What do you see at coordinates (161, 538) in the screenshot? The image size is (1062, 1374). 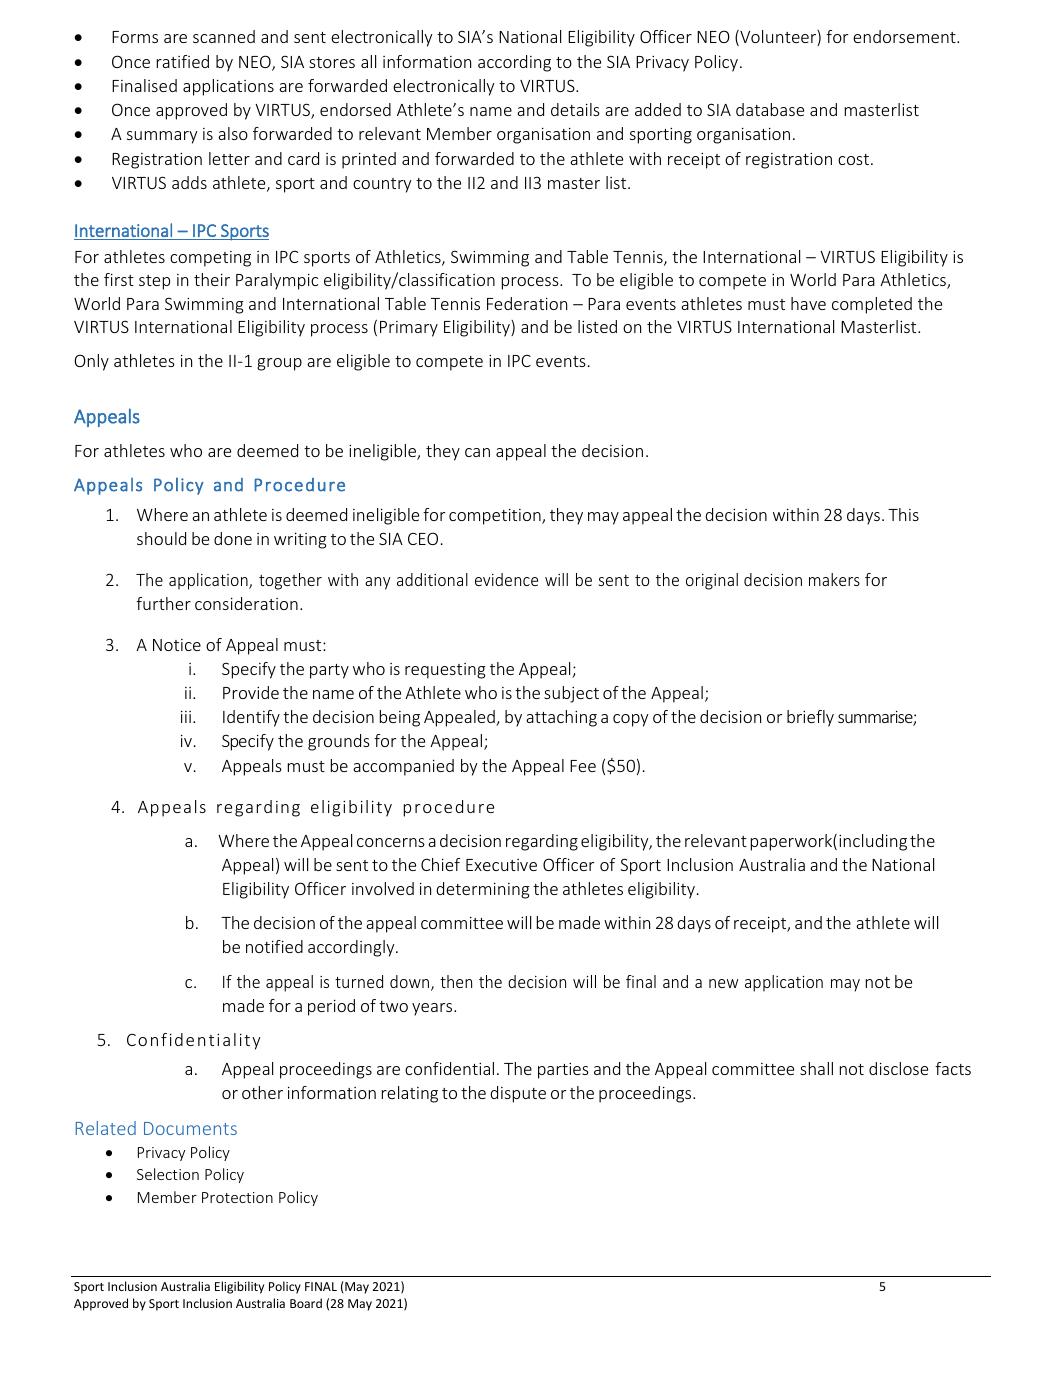 I see `should` at bounding box center [161, 538].
